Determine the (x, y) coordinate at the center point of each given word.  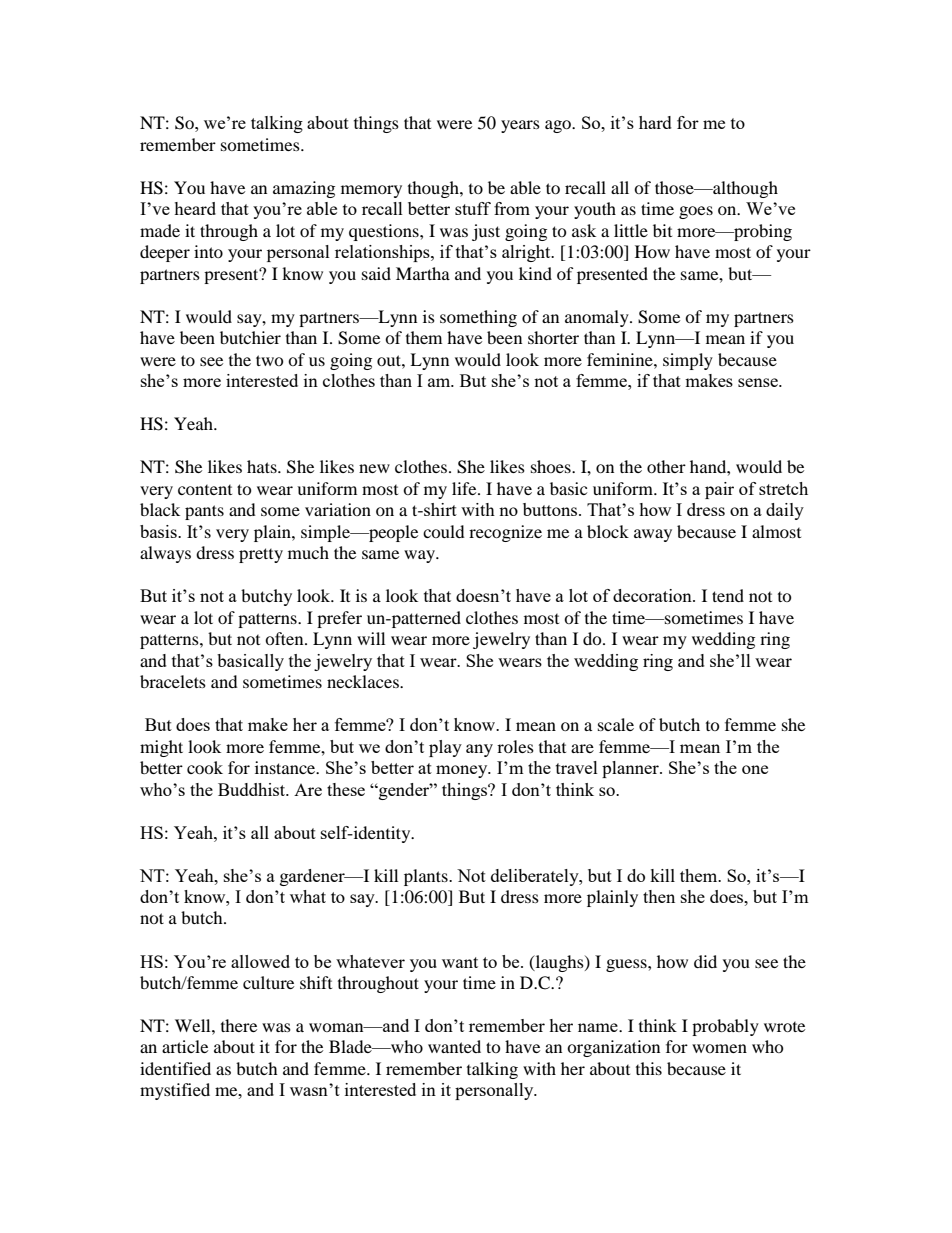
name (599, 1027)
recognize (505, 533)
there (239, 1025)
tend (728, 595)
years (520, 126)
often (285, 638)
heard (195, 208)
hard (655, 122)
